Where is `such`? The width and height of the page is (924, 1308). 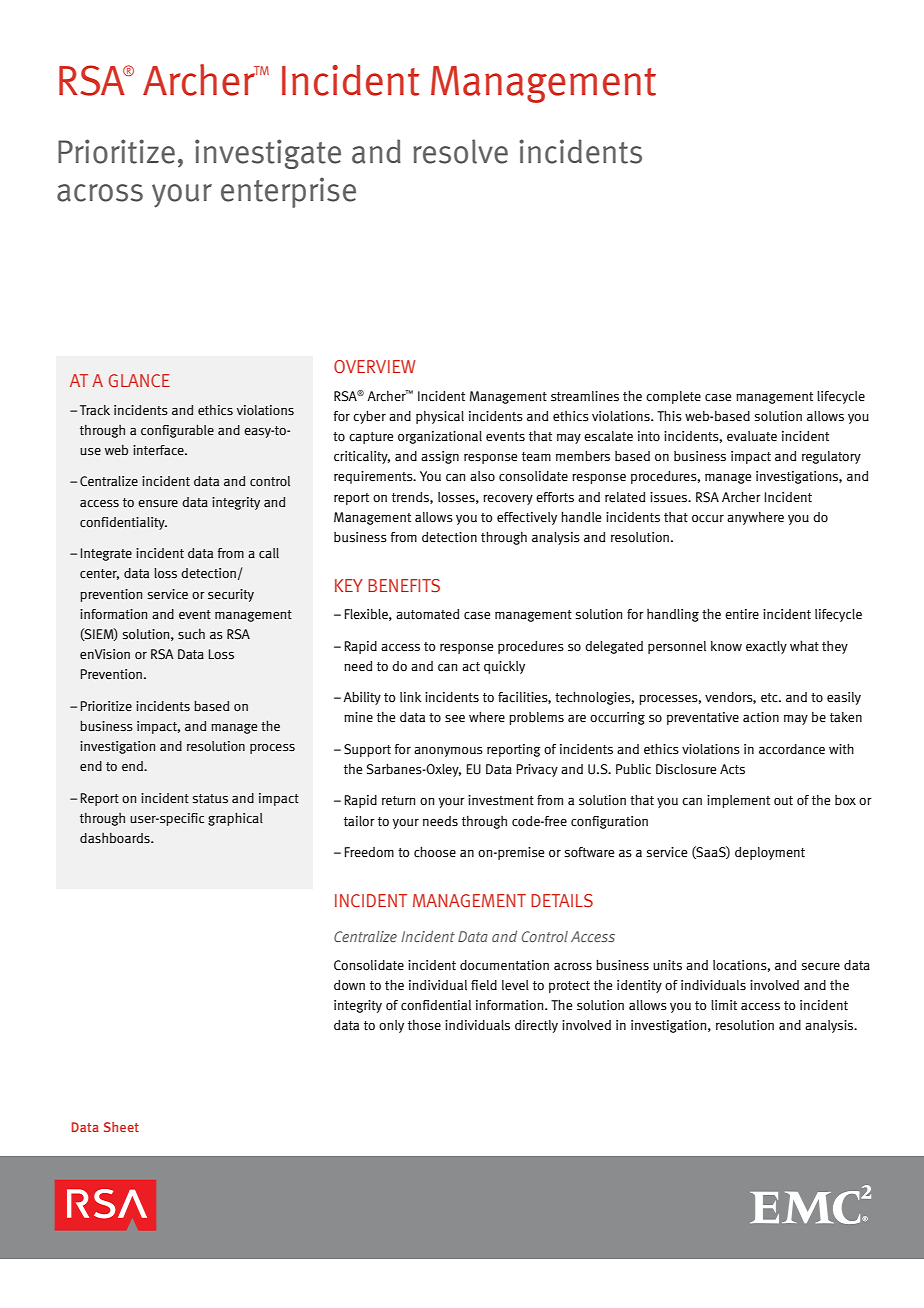
such is located at coordinates (191, 634).
